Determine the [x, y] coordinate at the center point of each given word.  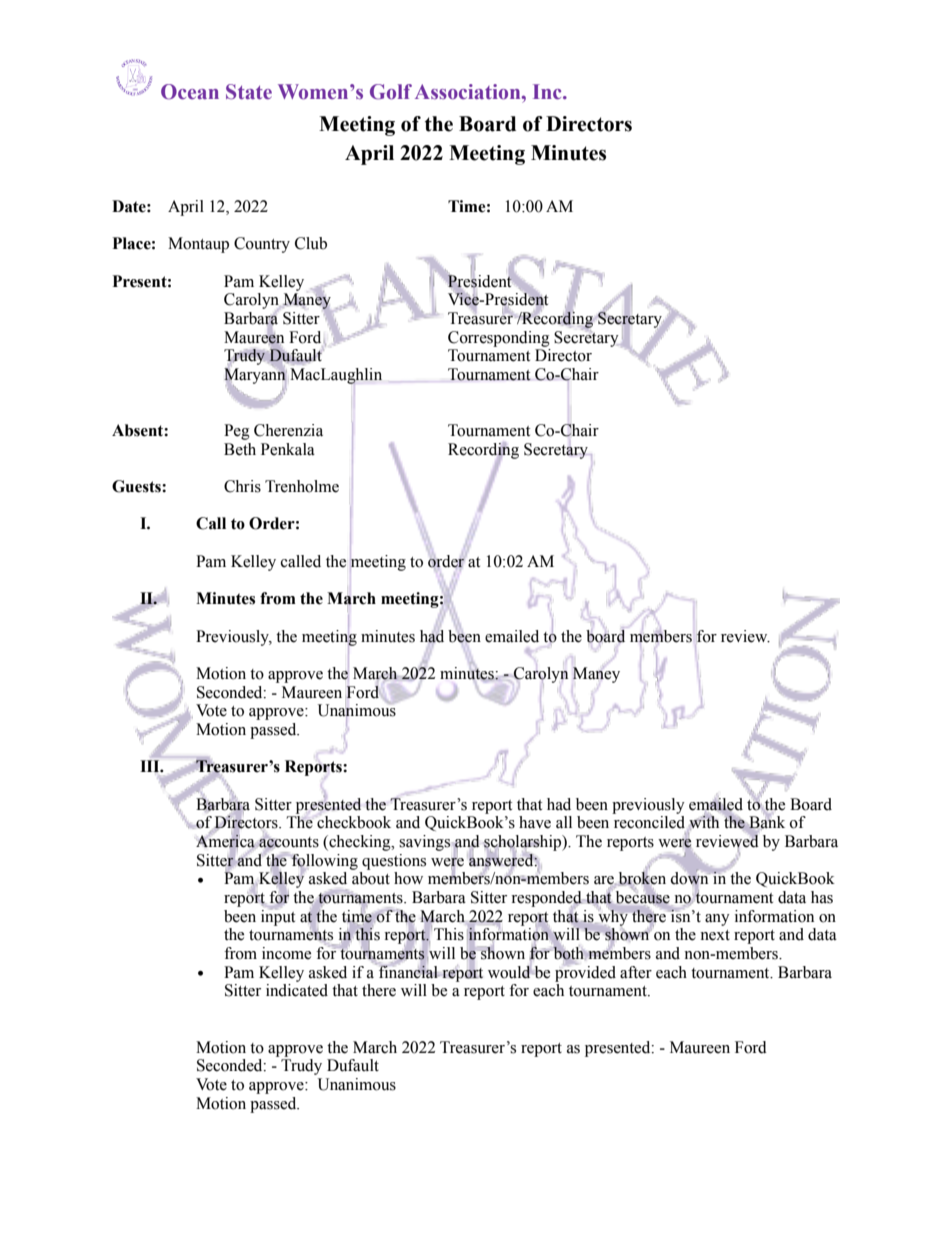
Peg [237, 432]
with [704, 822]
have [535, 822]
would [510, 972]
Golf [391, 92]
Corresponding [499, 339]
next [715, 935]
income [286, 953]
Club [311, 243]
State [249, 92]
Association [469, 92]
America [226, 841]
